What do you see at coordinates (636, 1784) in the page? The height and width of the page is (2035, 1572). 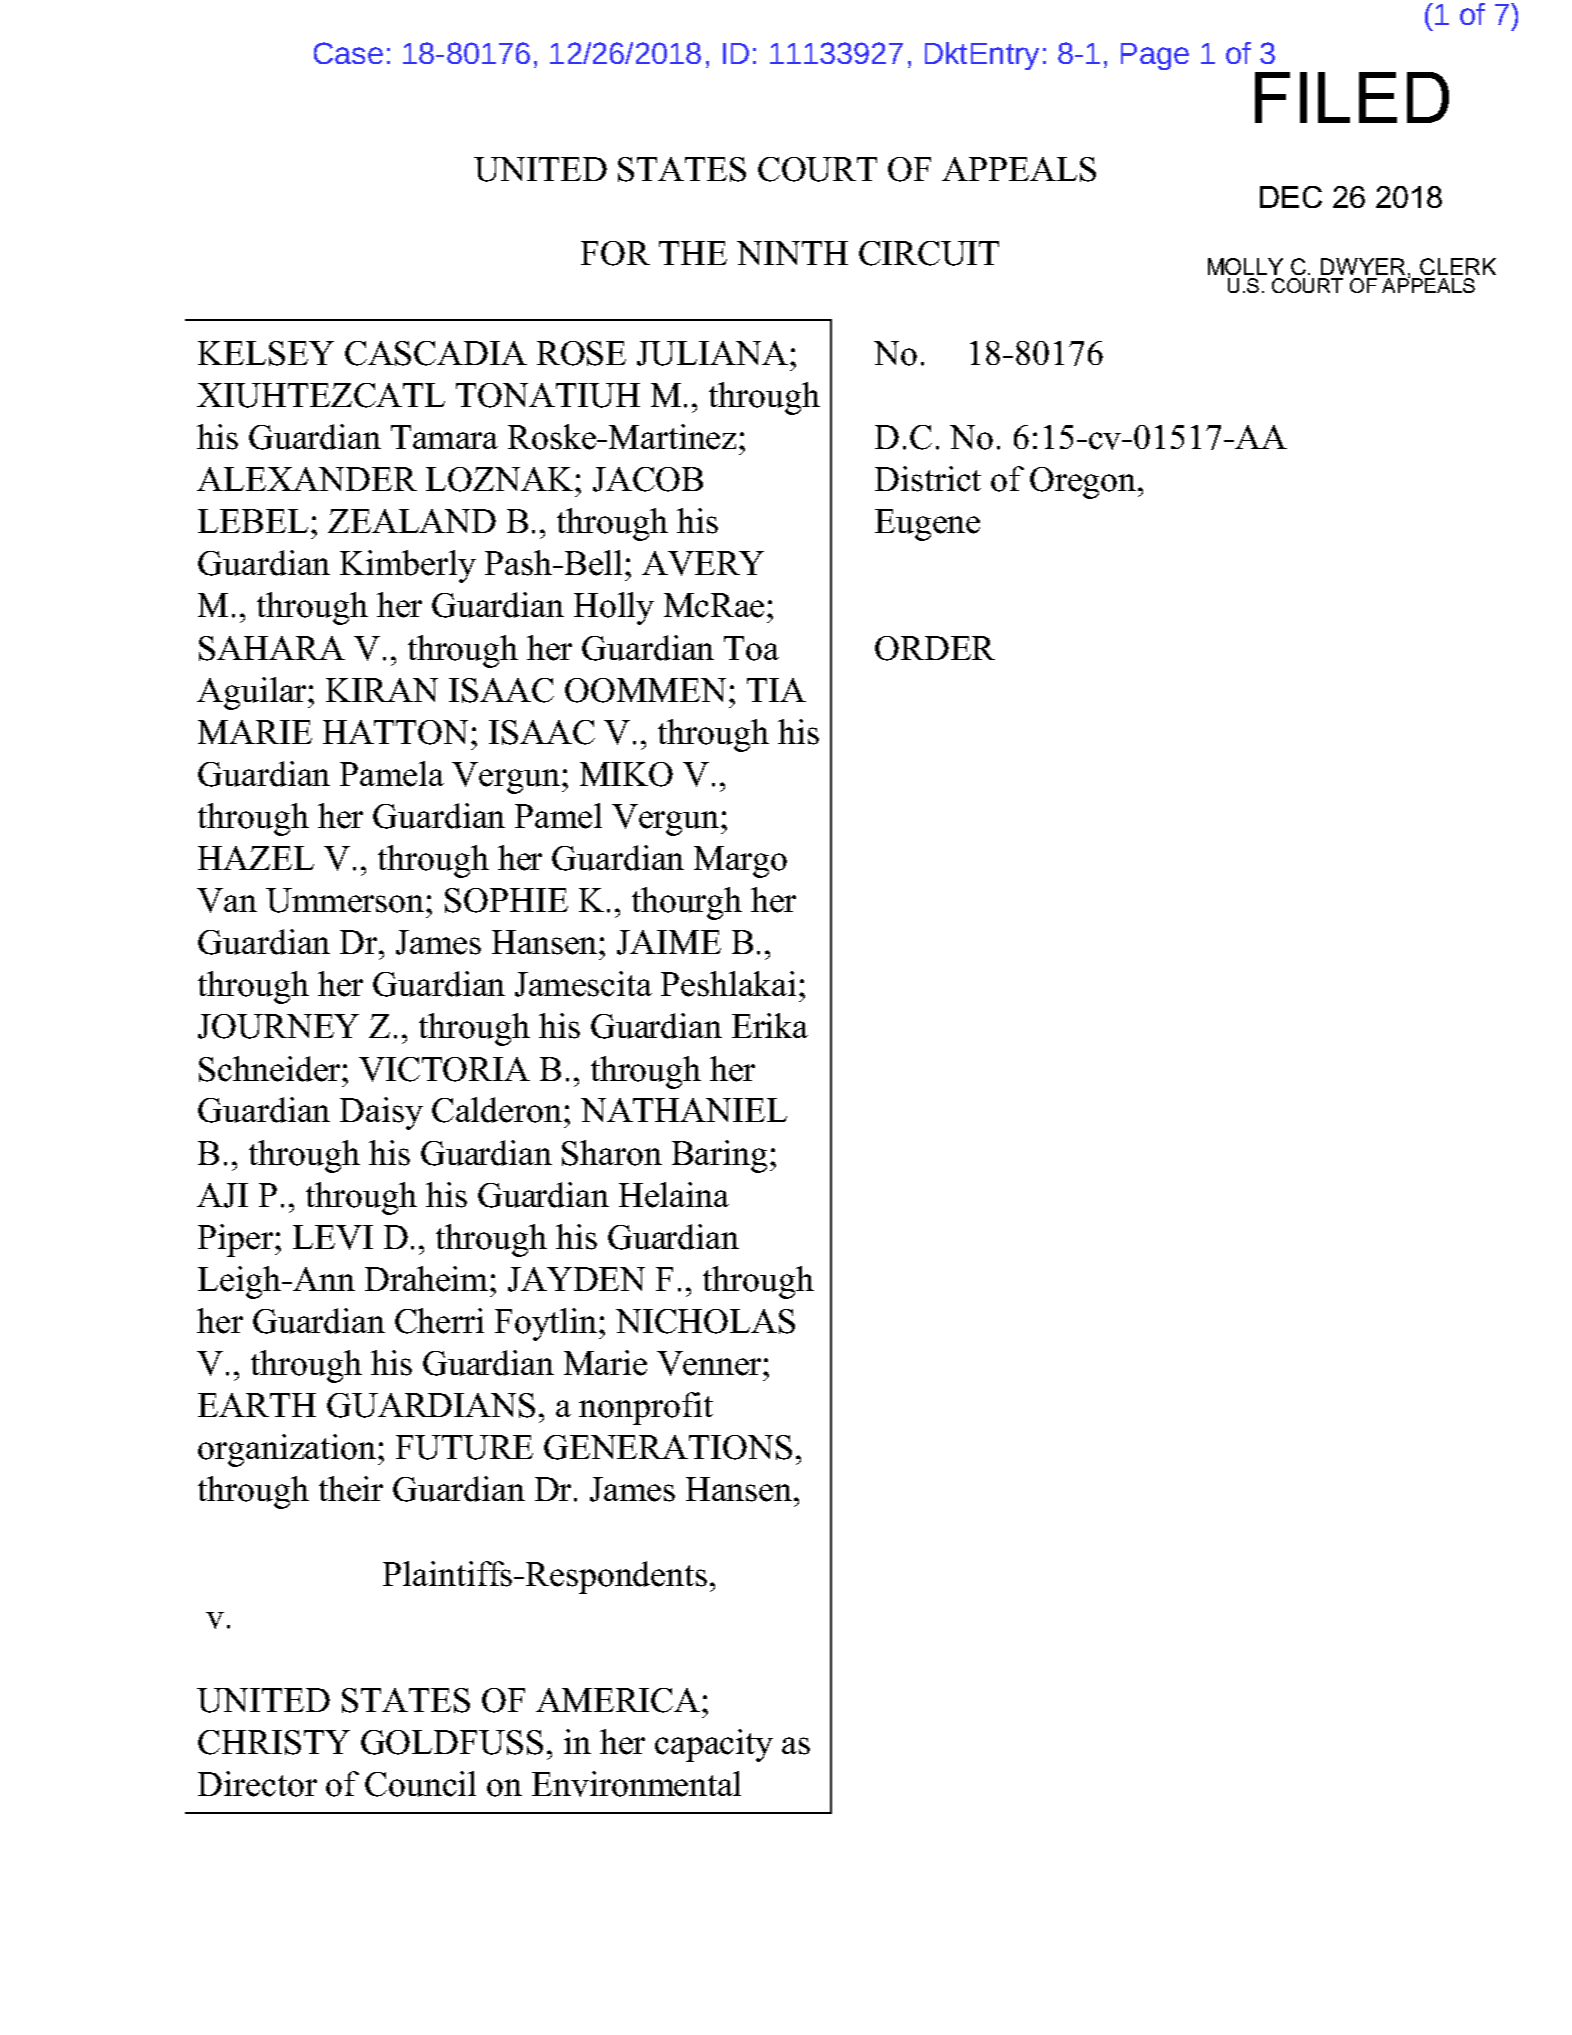 I see `Environmental` at bounding box center [636, 1784].
